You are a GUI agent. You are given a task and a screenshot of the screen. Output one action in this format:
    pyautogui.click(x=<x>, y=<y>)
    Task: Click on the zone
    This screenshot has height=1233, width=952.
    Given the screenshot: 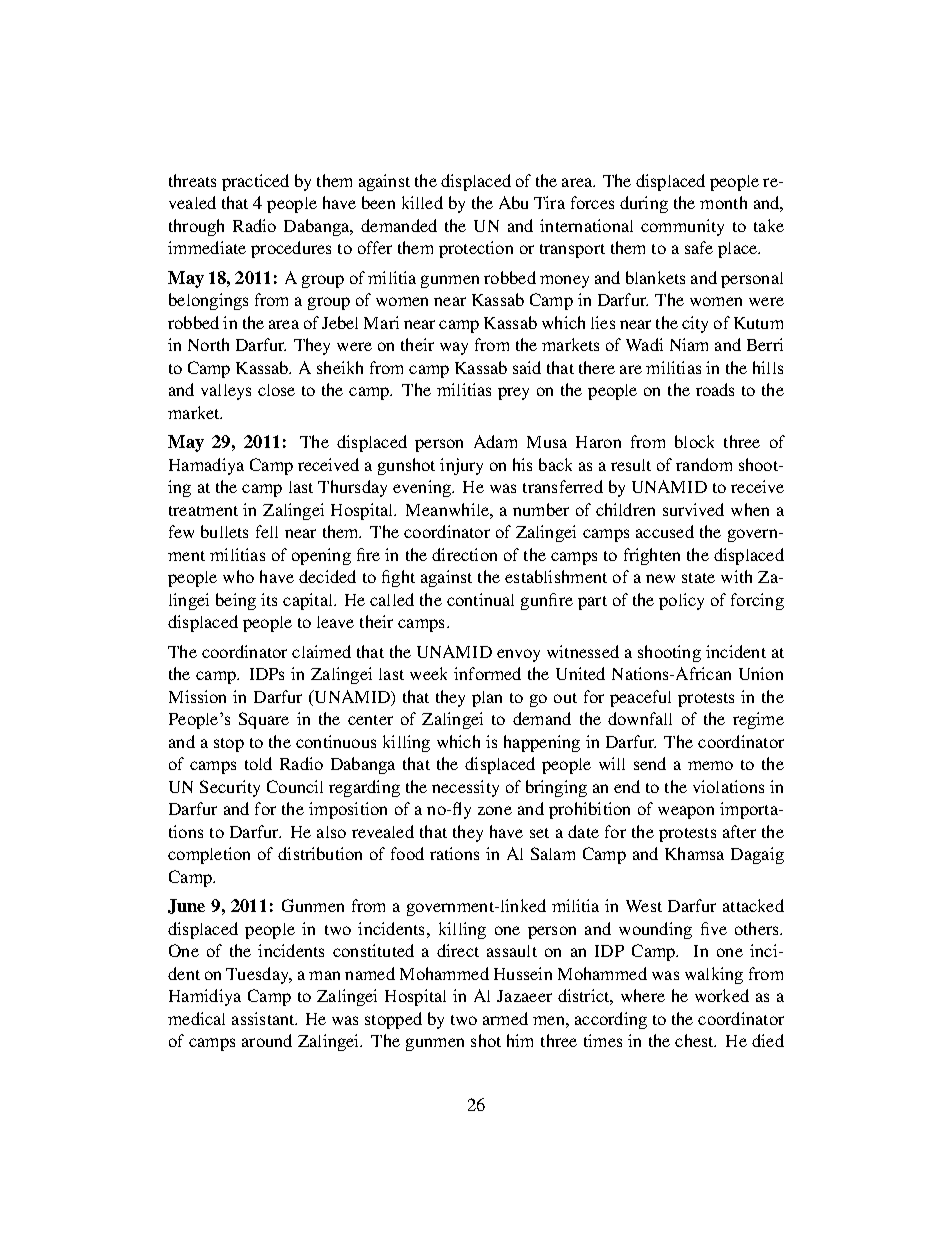 What is the action you would take?
    pyautogui.click(x=495, y=810)
